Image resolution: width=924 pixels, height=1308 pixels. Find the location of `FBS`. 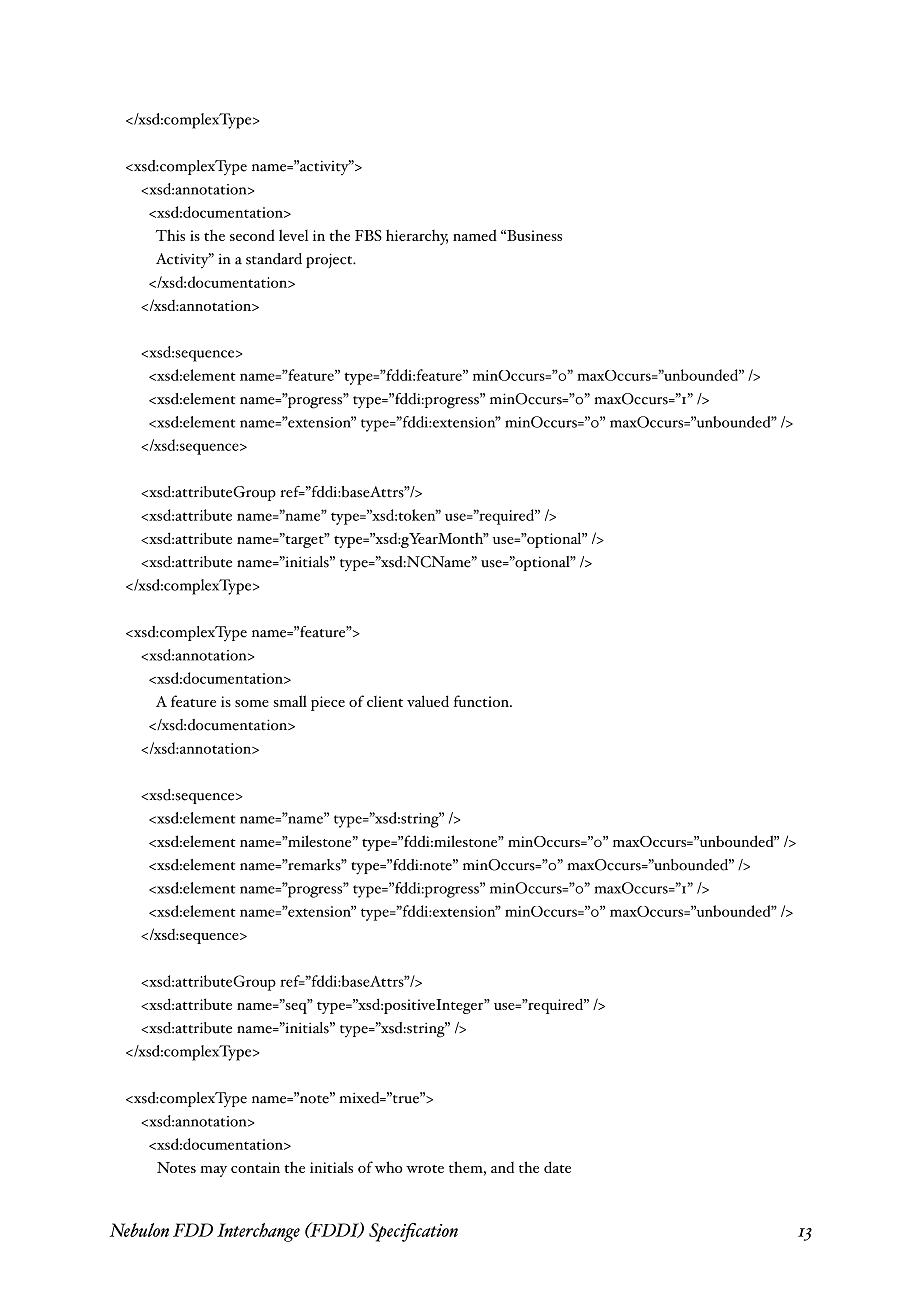

FBS is located at coordinates (368, 235).
